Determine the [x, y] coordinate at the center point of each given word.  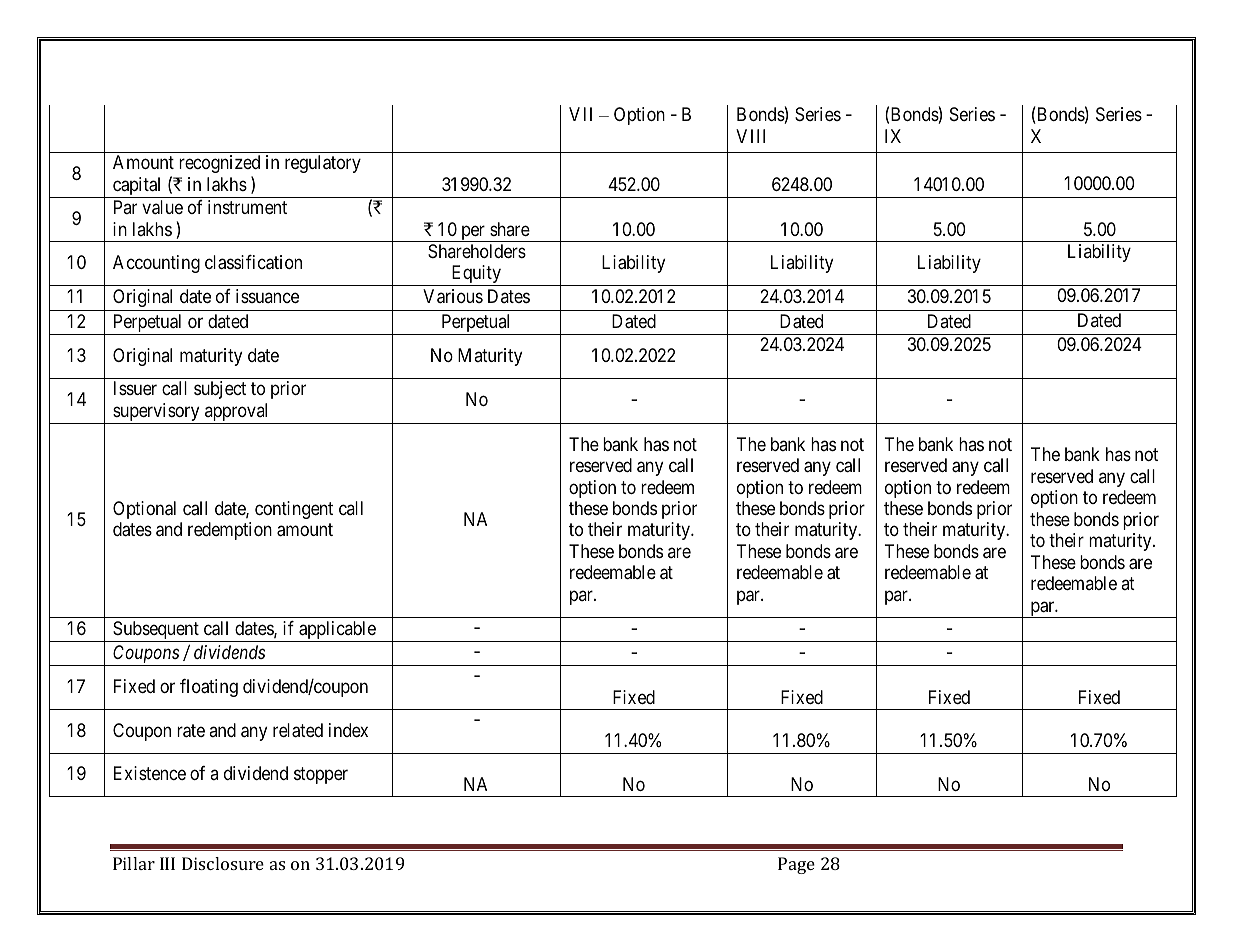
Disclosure [223, 863]
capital [137, 187]
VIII [750, 136]
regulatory [323, 164]
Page [796, 865]
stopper [321, 776]
